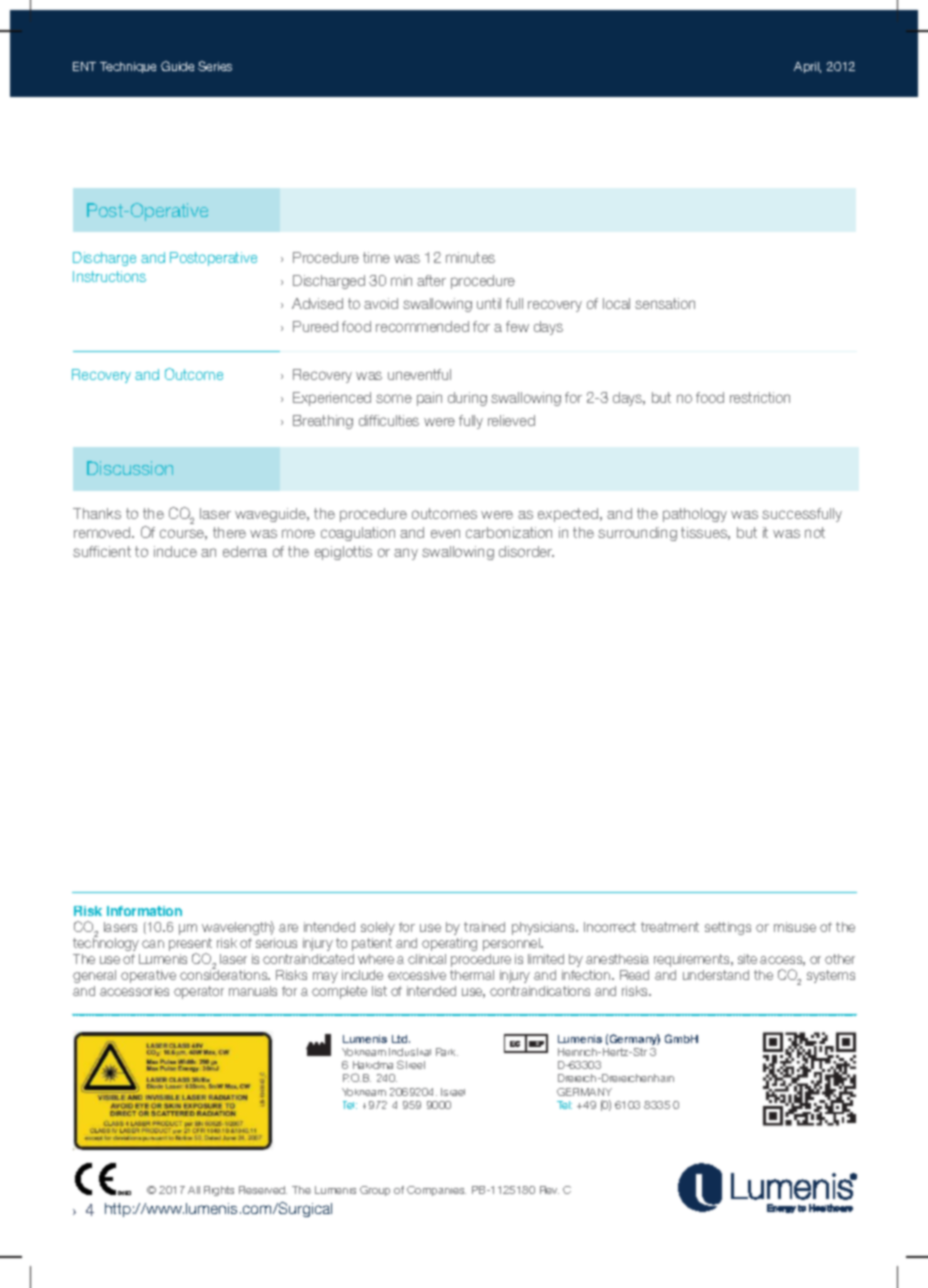  Describe the element at coordinates (526, 551) in the screenshot. I see `disorder` at that location.
